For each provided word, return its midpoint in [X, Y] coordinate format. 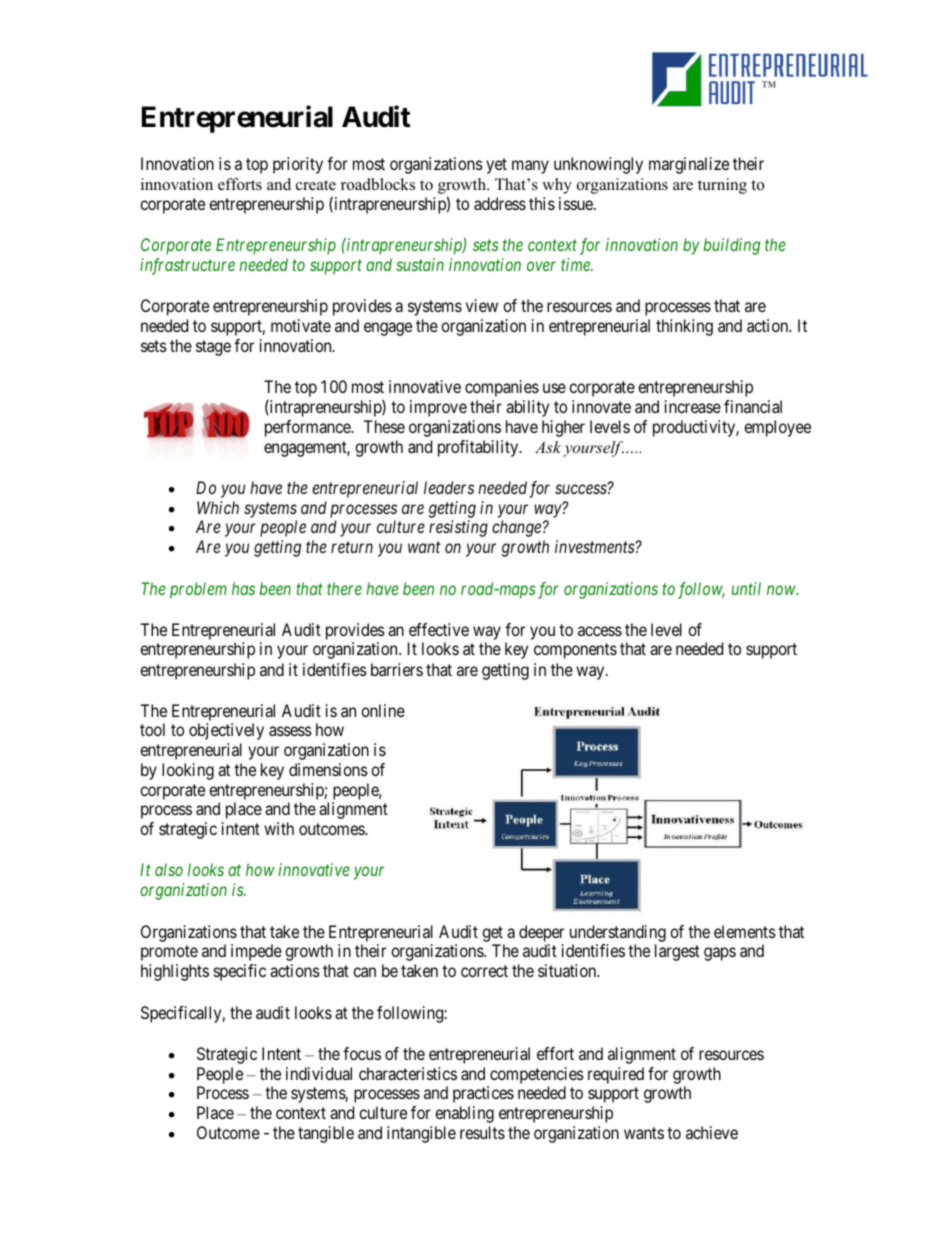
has [243, 588]
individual [319, 1073]
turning [722, 186]
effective [439, 629]
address [500, 203]
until [746, 588]
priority [298, 165]
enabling [464, 1114]
